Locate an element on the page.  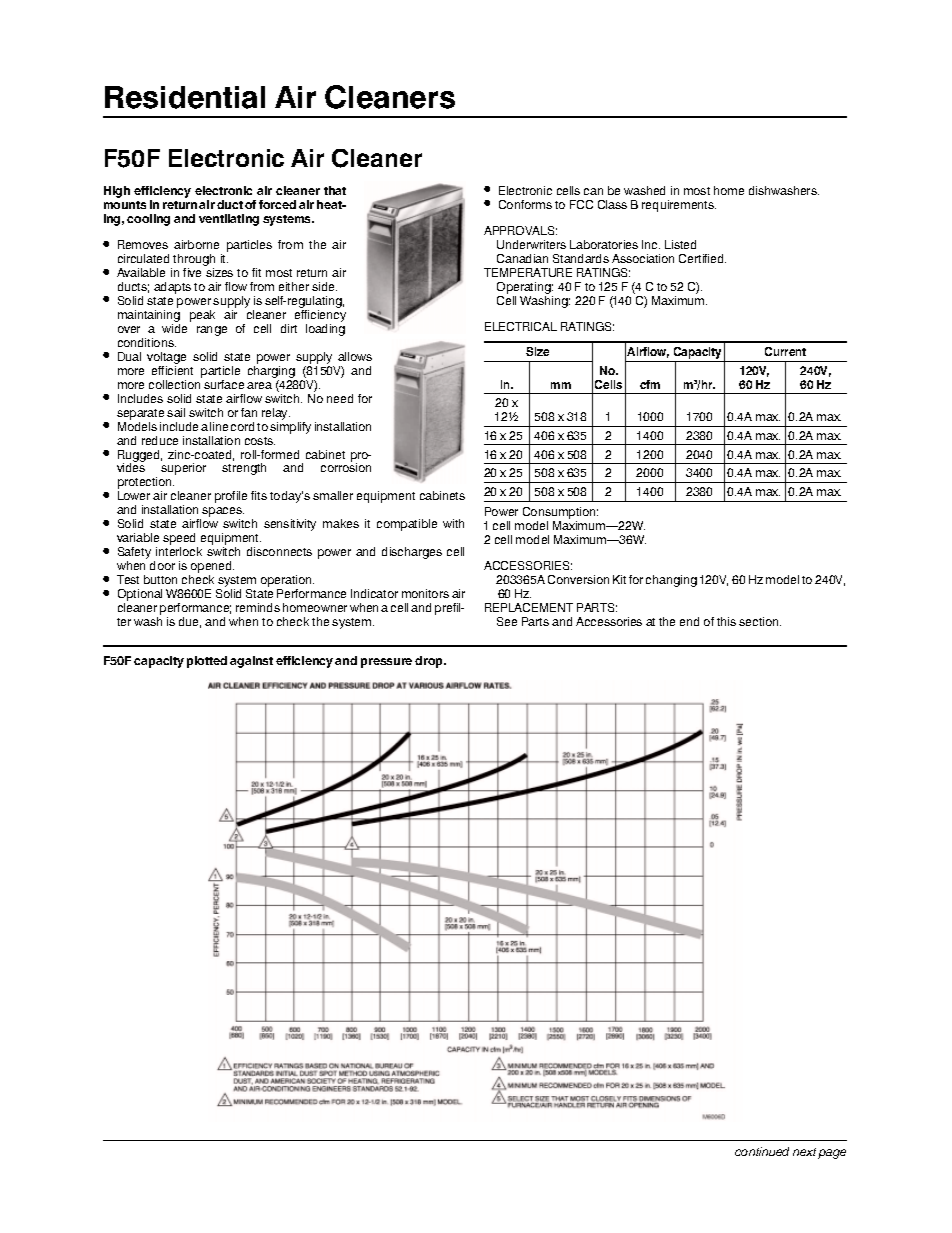
need is located at coordinates (340, 398).
